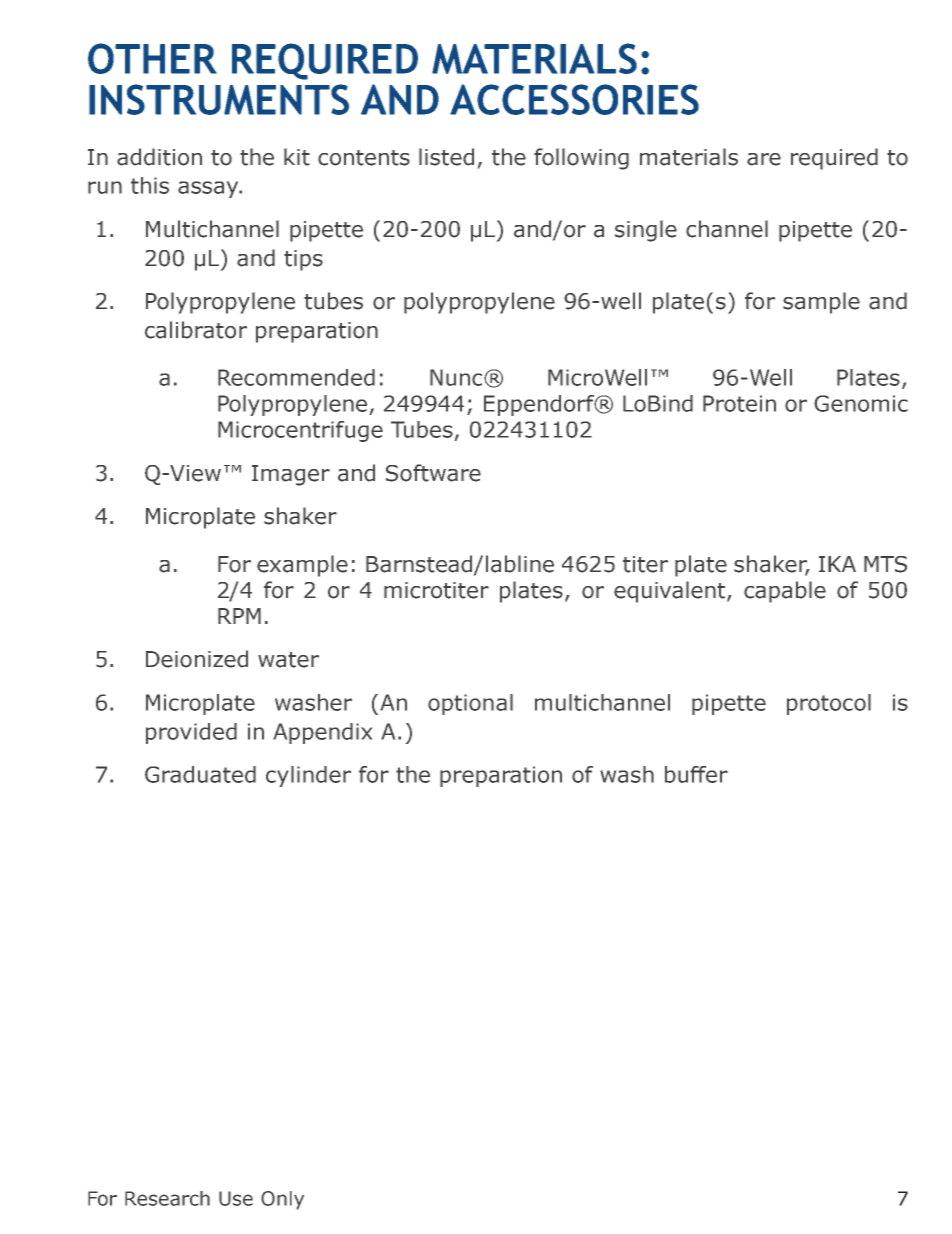 The image size is (952, 1234). Describe the element at coordinates (696, 774) in the image. I see `buffer` at that location.
